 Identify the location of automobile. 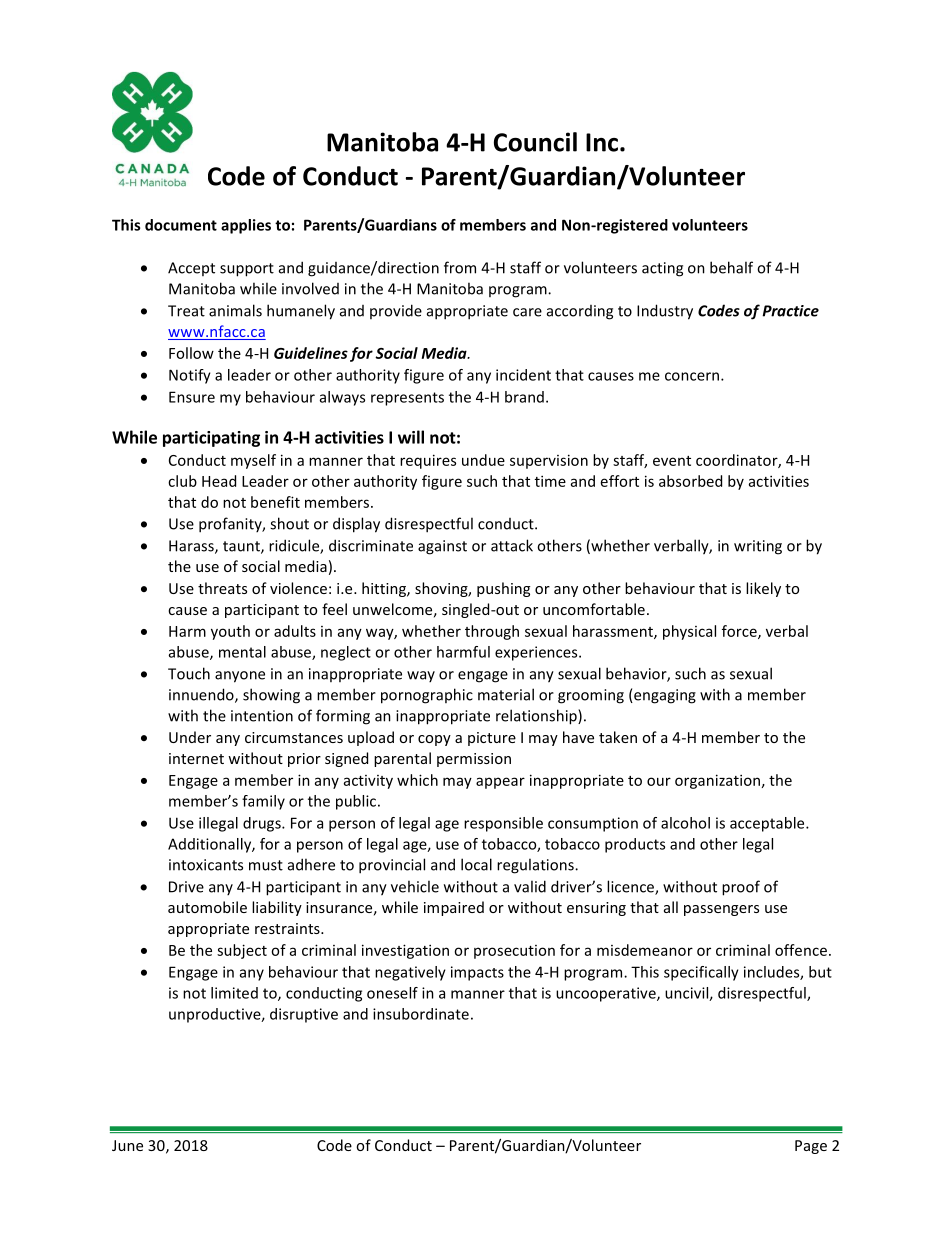
(207, 907).
